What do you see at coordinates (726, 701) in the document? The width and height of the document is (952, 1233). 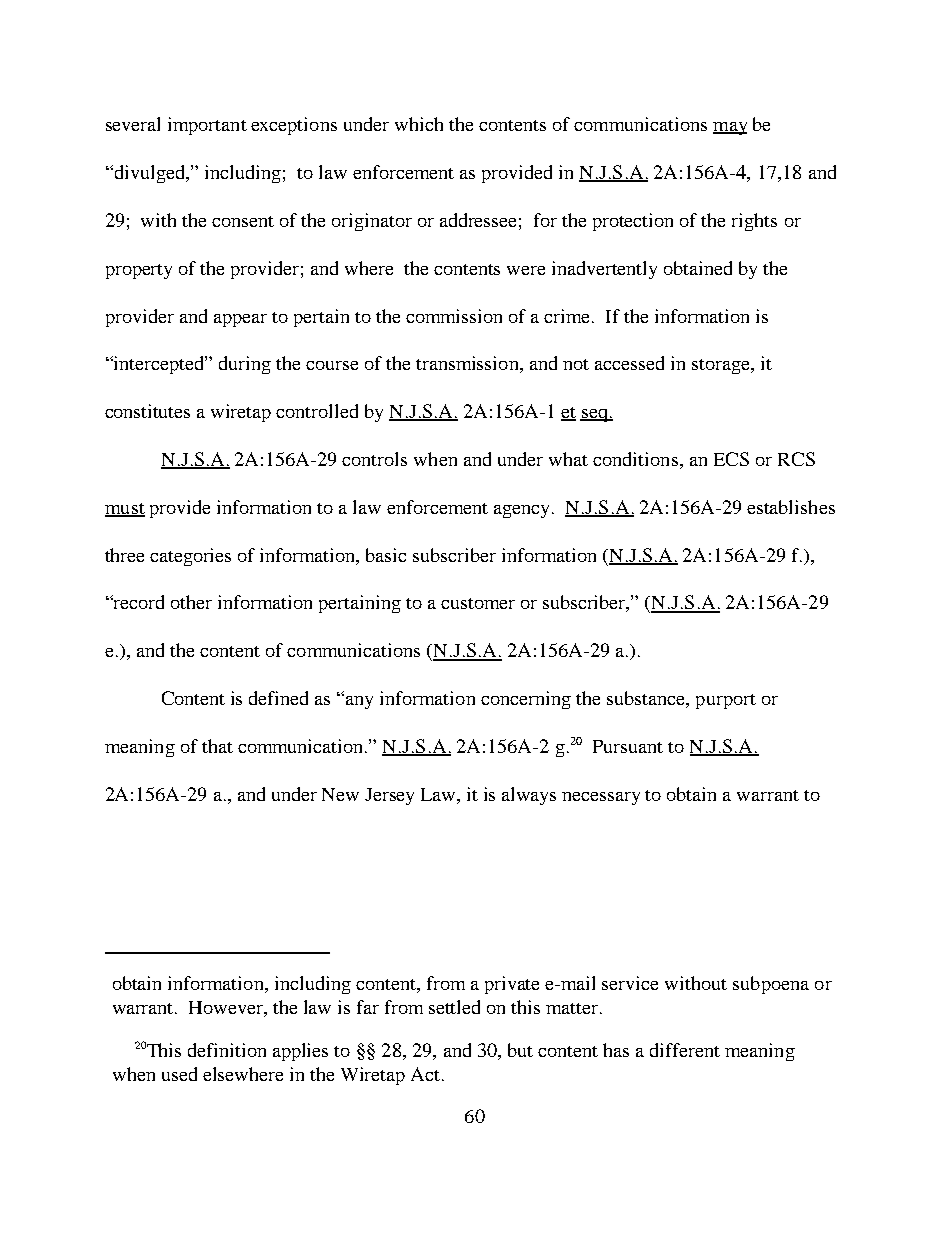 I see `purport` at bounding box center [726, 701].
